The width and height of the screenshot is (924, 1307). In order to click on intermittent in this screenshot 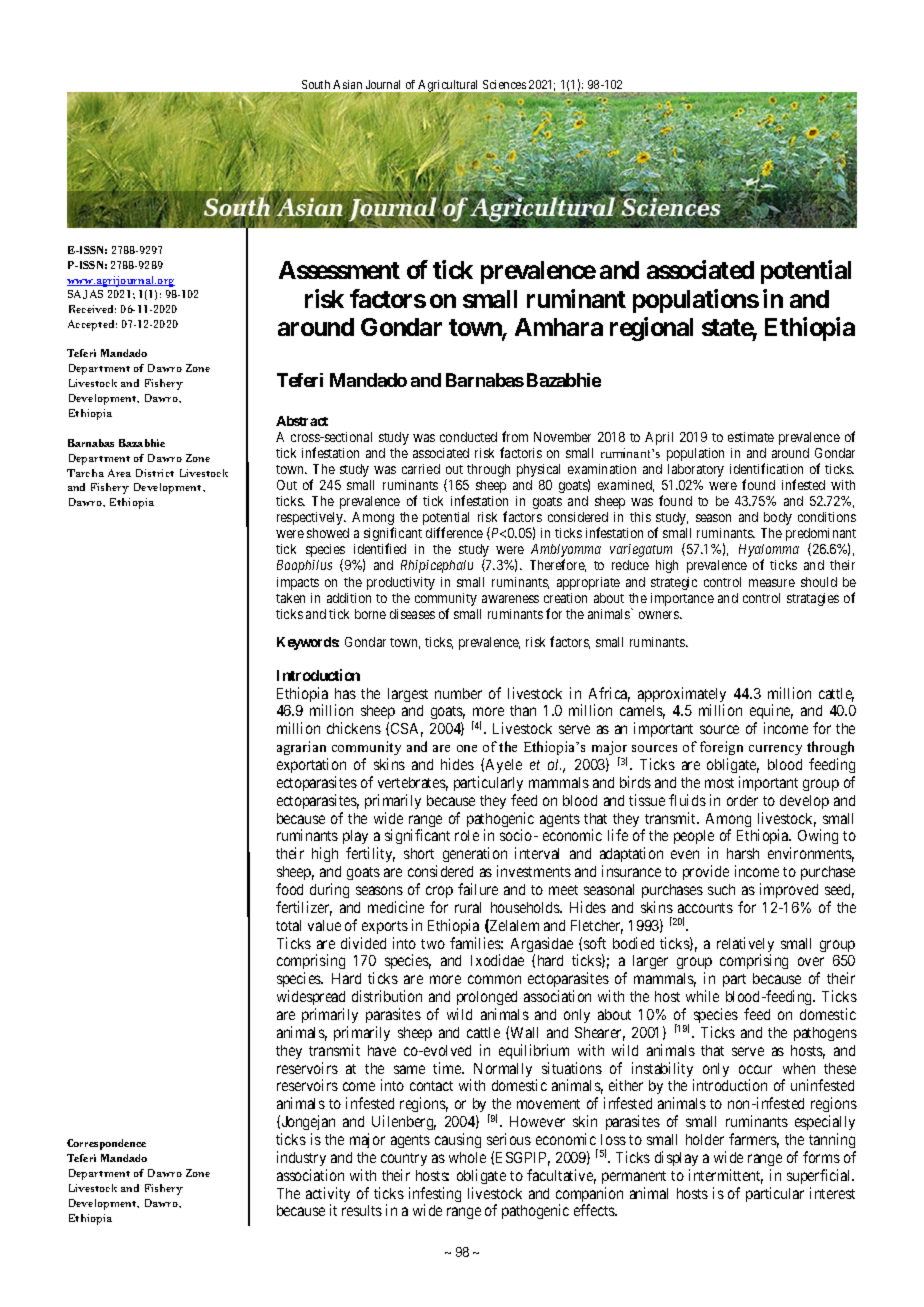, I will do `click(726, 1176)`.
